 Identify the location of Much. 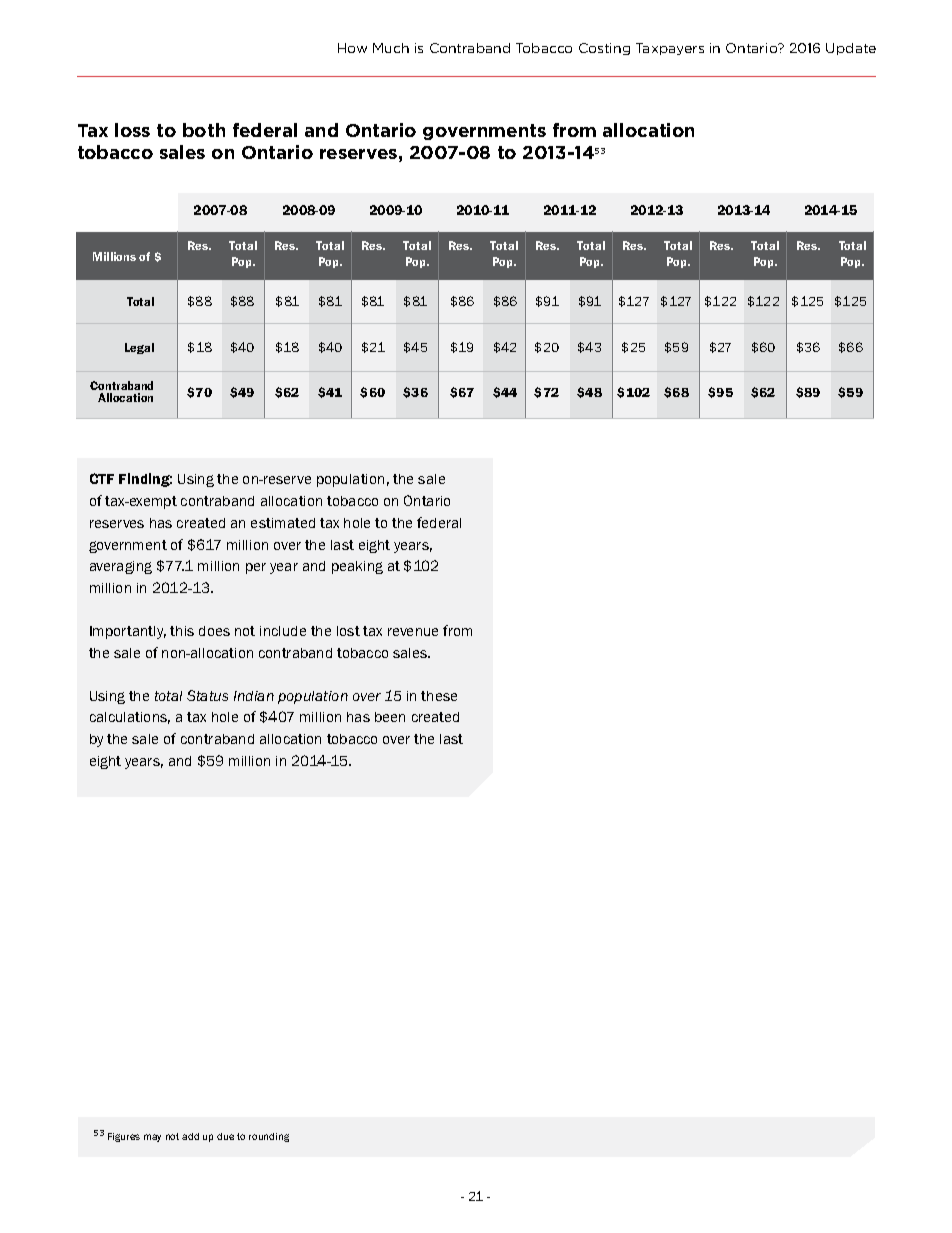
(391, 48).
